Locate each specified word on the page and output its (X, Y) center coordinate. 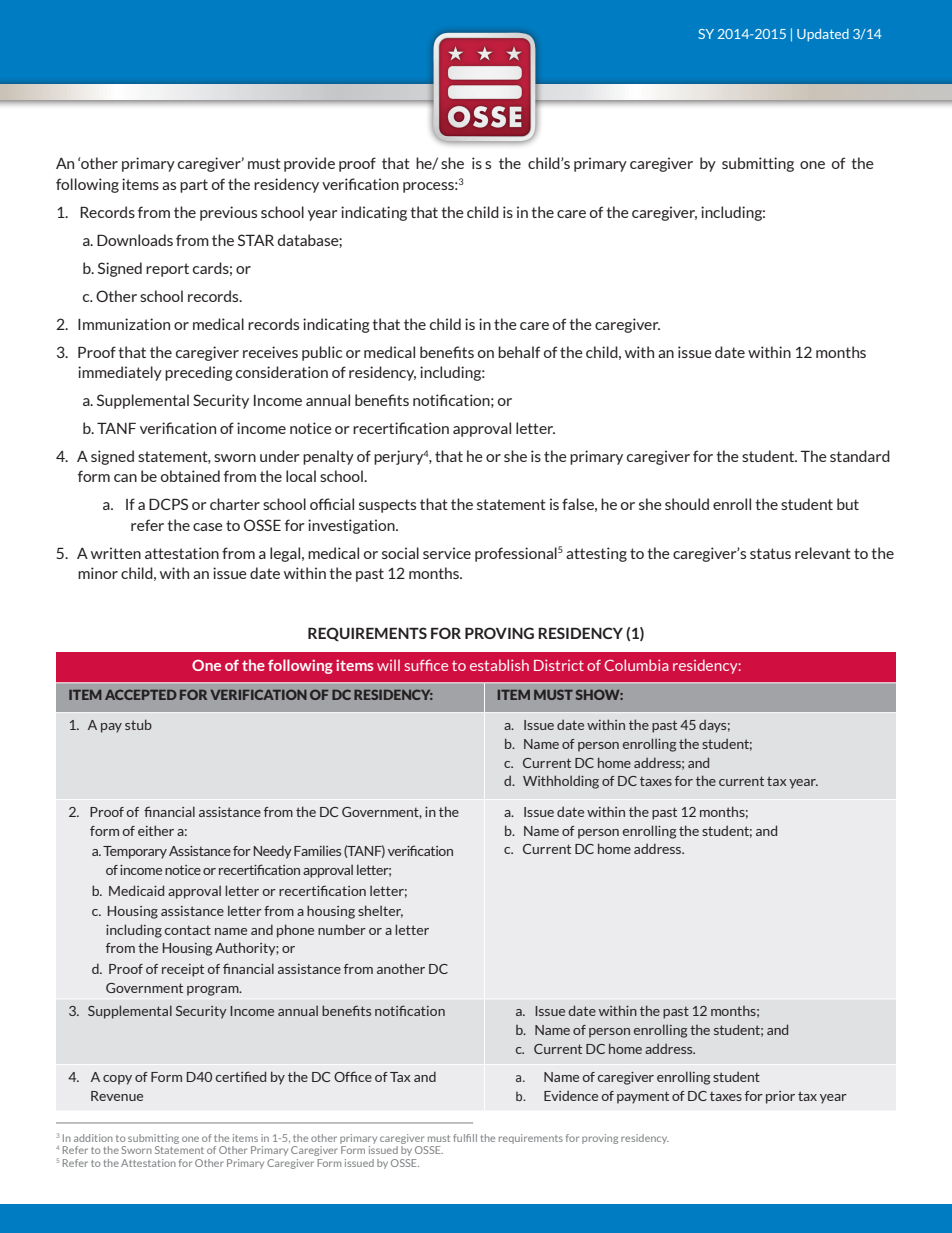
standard (860, 456)
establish (499, 665)
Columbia (636, 665)
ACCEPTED (141, 694)
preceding (199, 373)
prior (780, 1097)
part (194, 186)
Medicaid (136, 890)
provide (309, 164)
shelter (380, 911)
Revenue (117, 1096)
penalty (328, 457)
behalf (519, 352)
